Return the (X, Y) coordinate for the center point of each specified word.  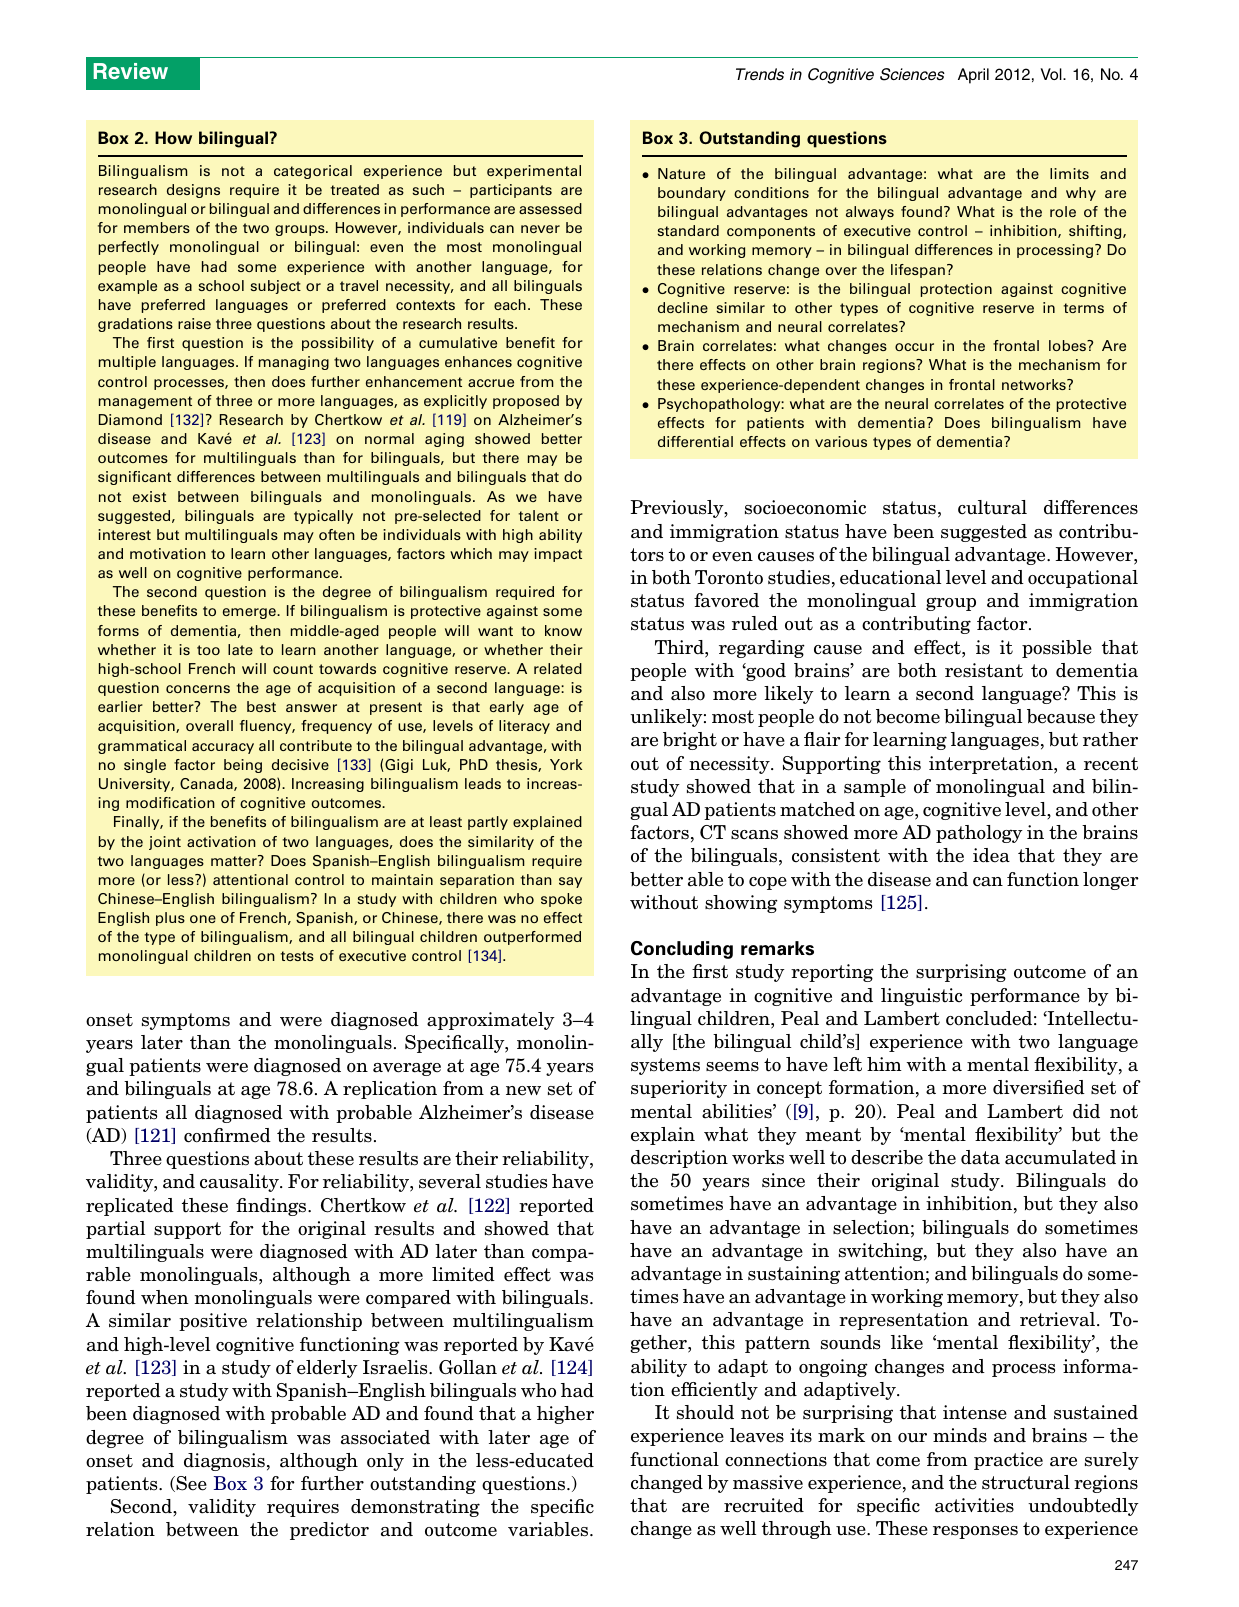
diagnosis (224, 1462)
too (208, 650)
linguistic (921, 997)
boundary (692, 194)
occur (914, 347)
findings (272, 1207)
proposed (526, 402)
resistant (984, 670)
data (980, 1157)
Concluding (682, 950)
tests (297, 956)
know (563, 630)
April (973, 76)
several (450, 1181)
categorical (313, 172)
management (145, 402)
